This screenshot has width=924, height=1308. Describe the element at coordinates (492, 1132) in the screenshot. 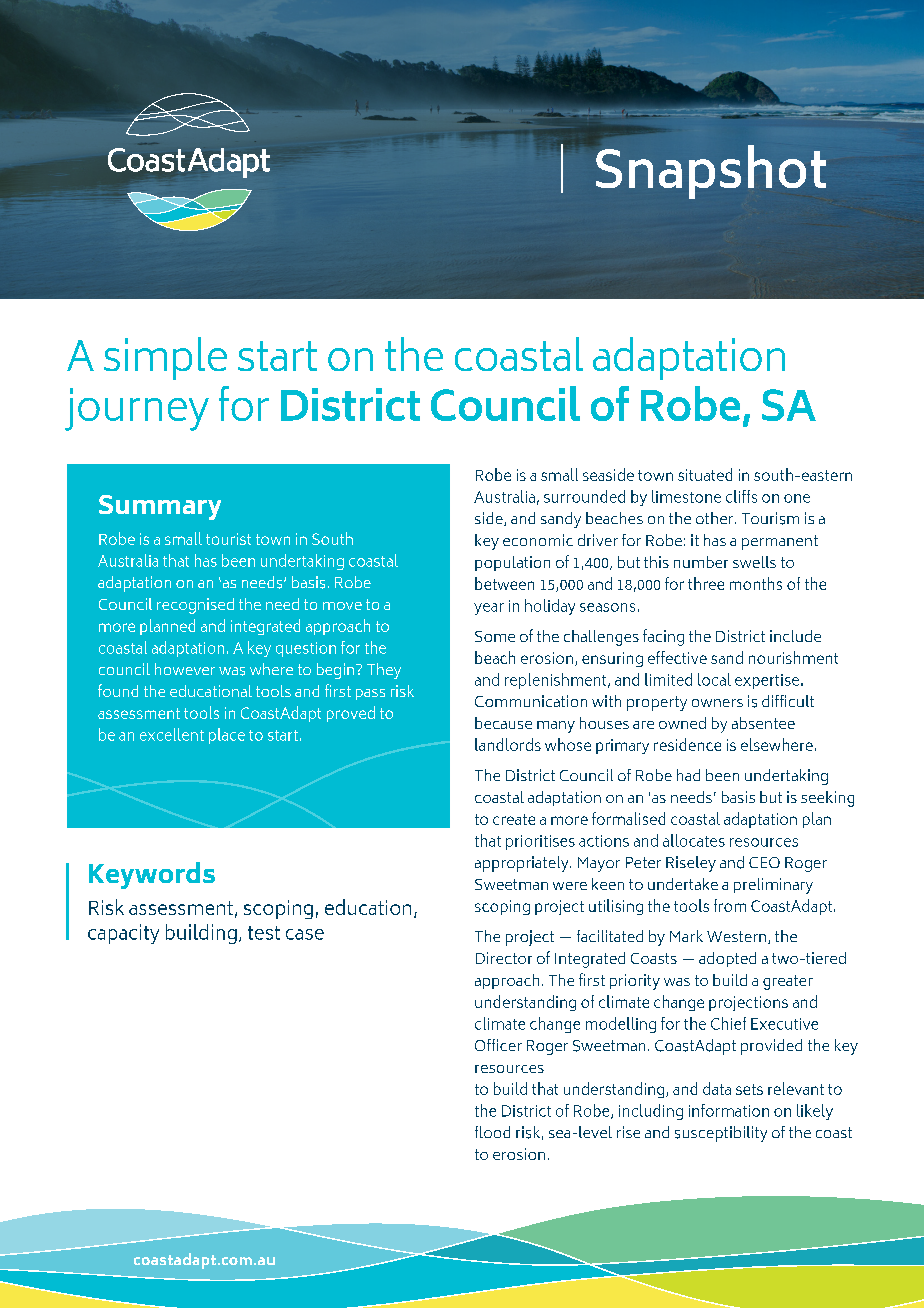

I see `flood` at that location.
